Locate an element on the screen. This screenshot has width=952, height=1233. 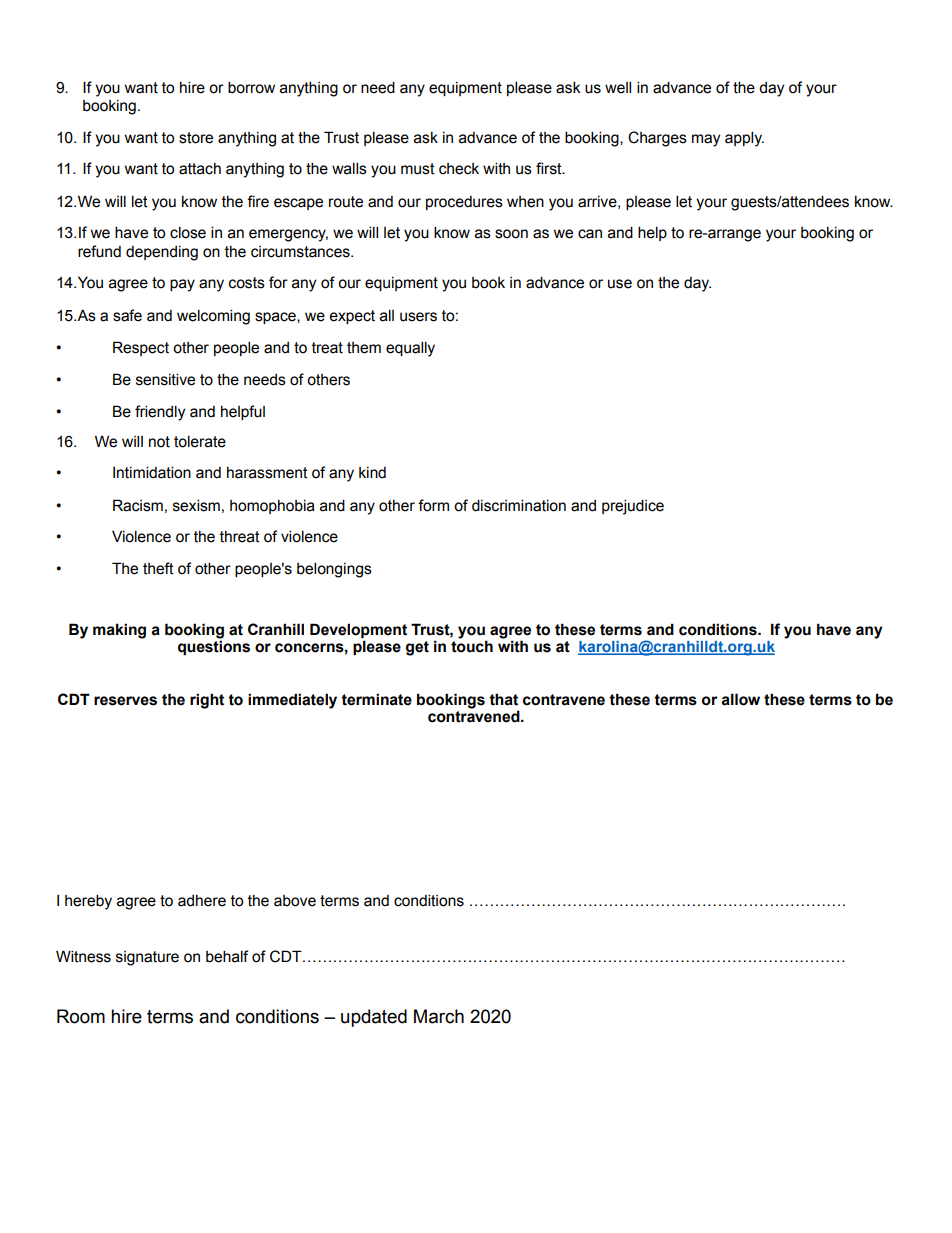
terminate is located at coordinates (376, 699).
